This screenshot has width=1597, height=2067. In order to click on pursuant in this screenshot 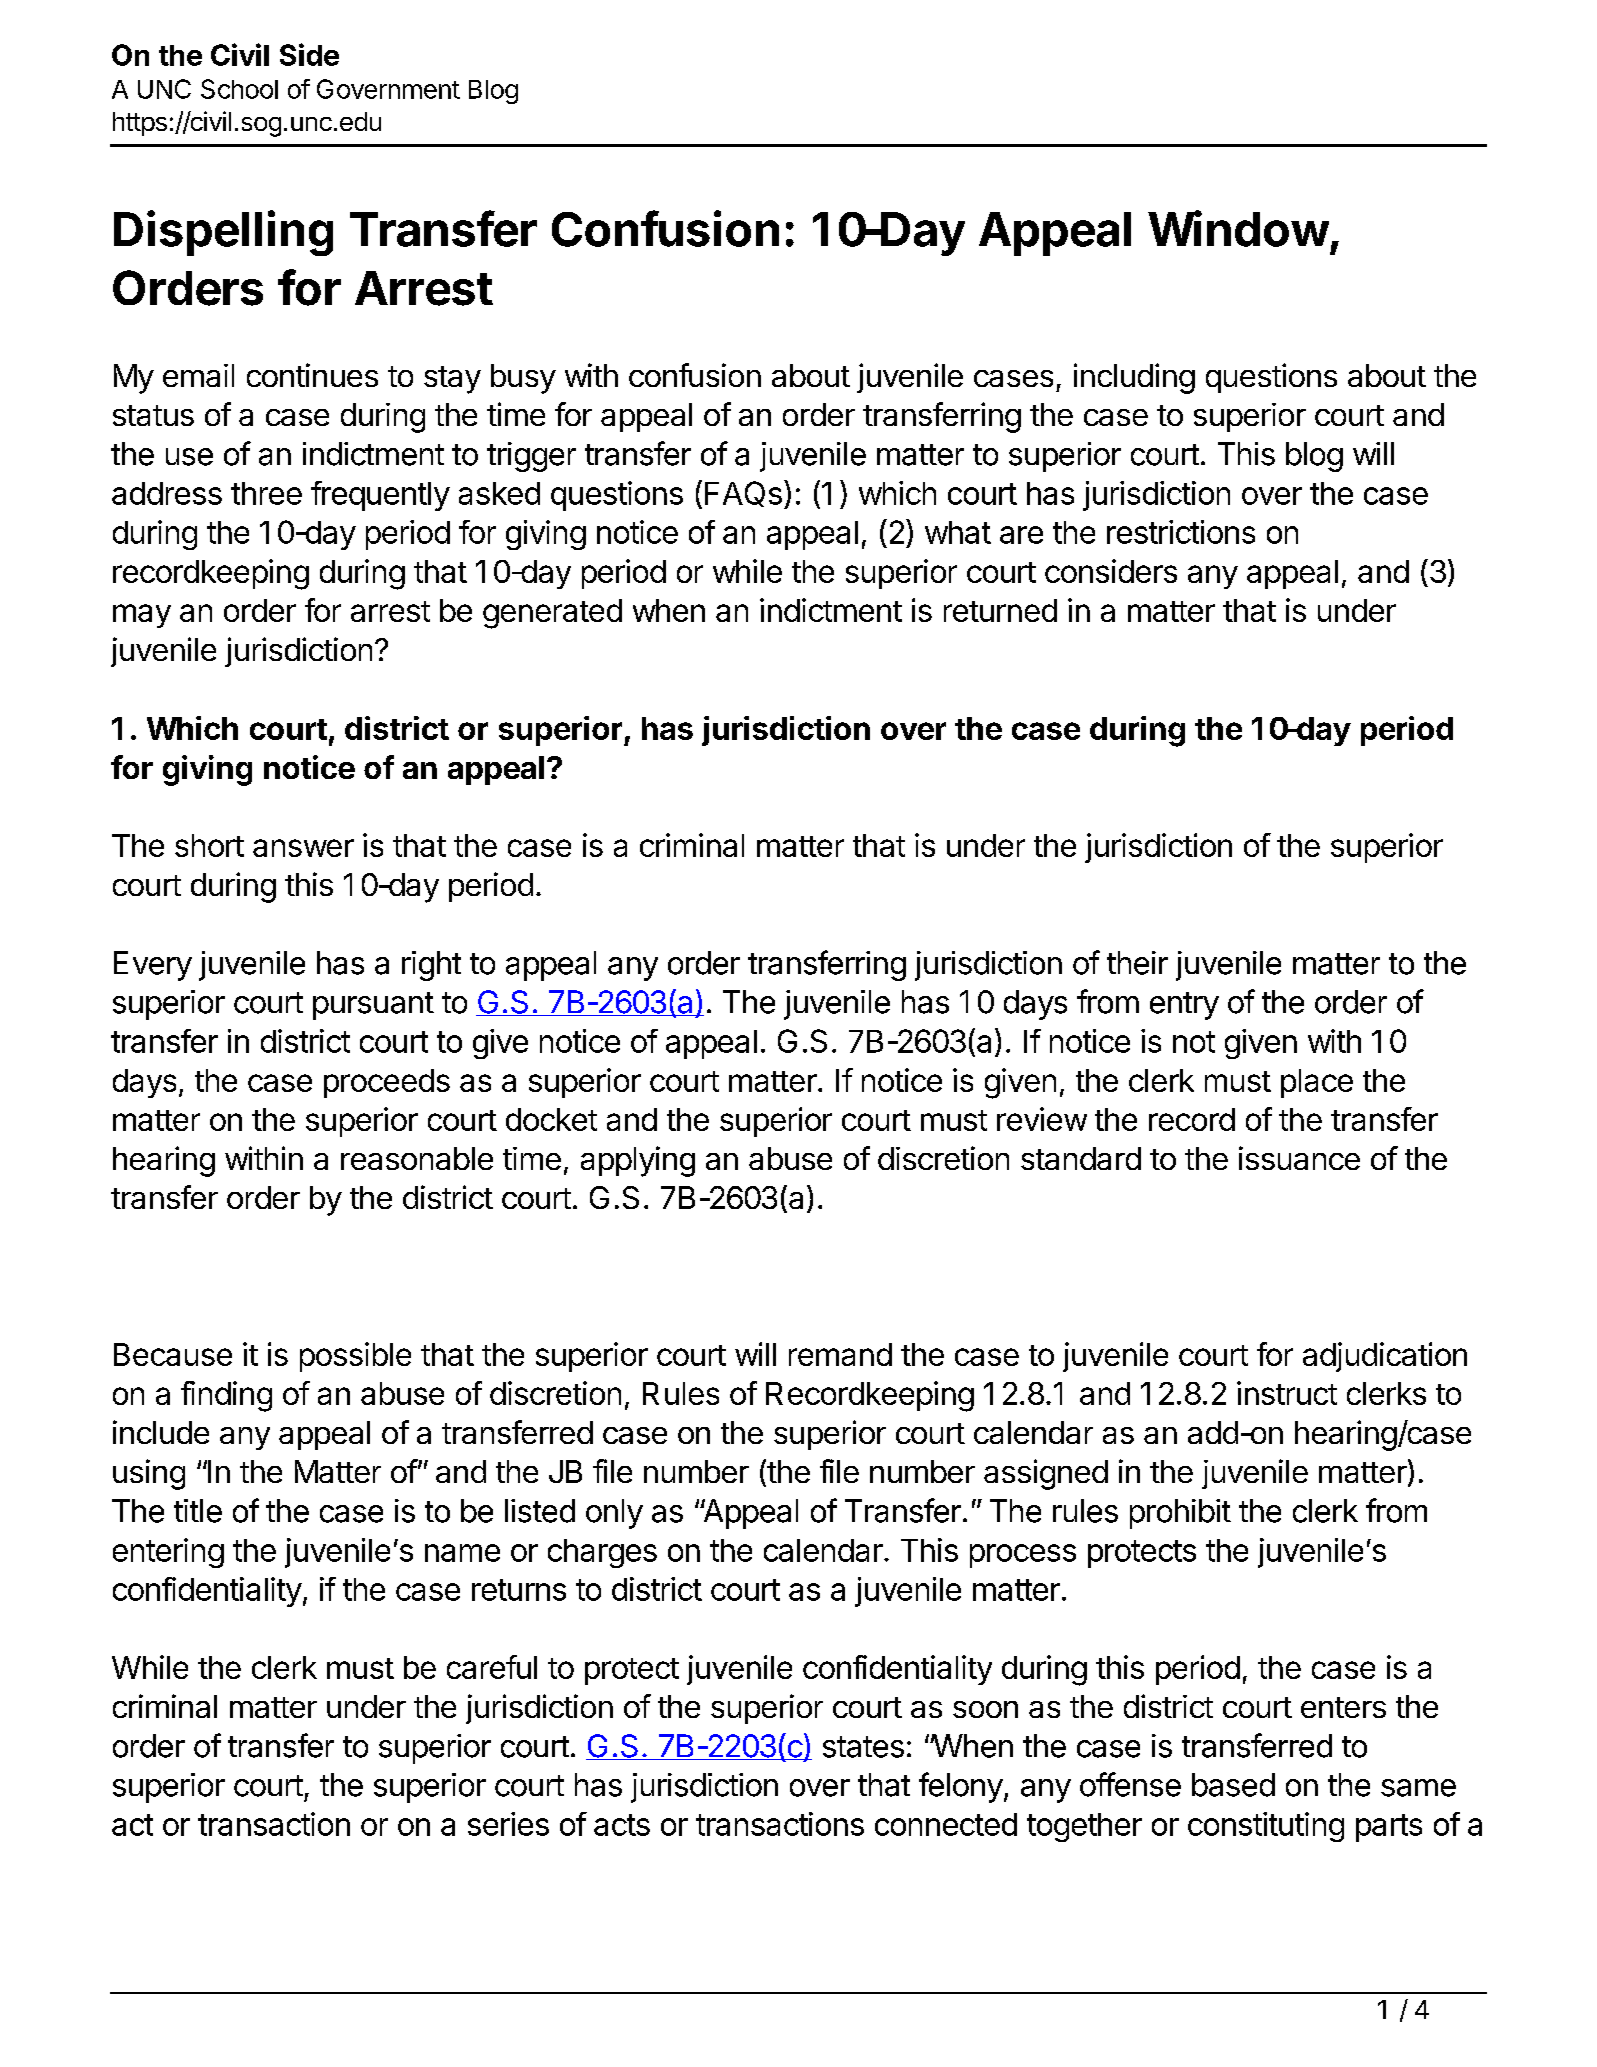, I will do `click(373, 1006)`.
